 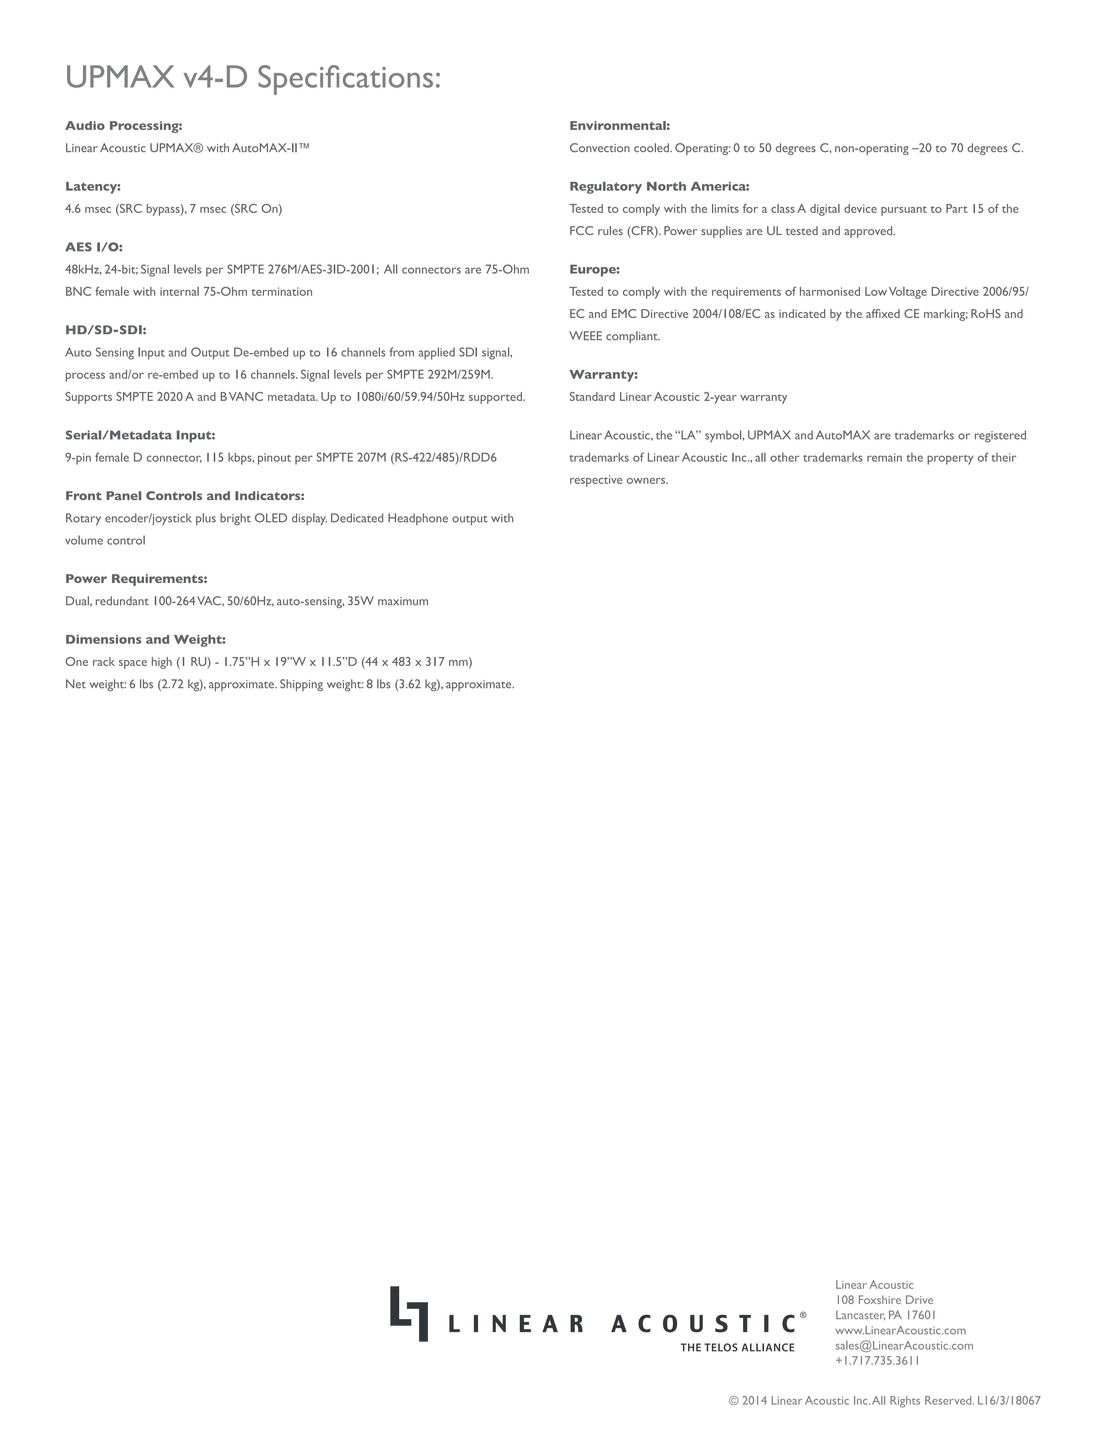 What do you see at coordinates (85, 125) in the screenshot?
I see `Audio` at bounding box center [85, 125].
